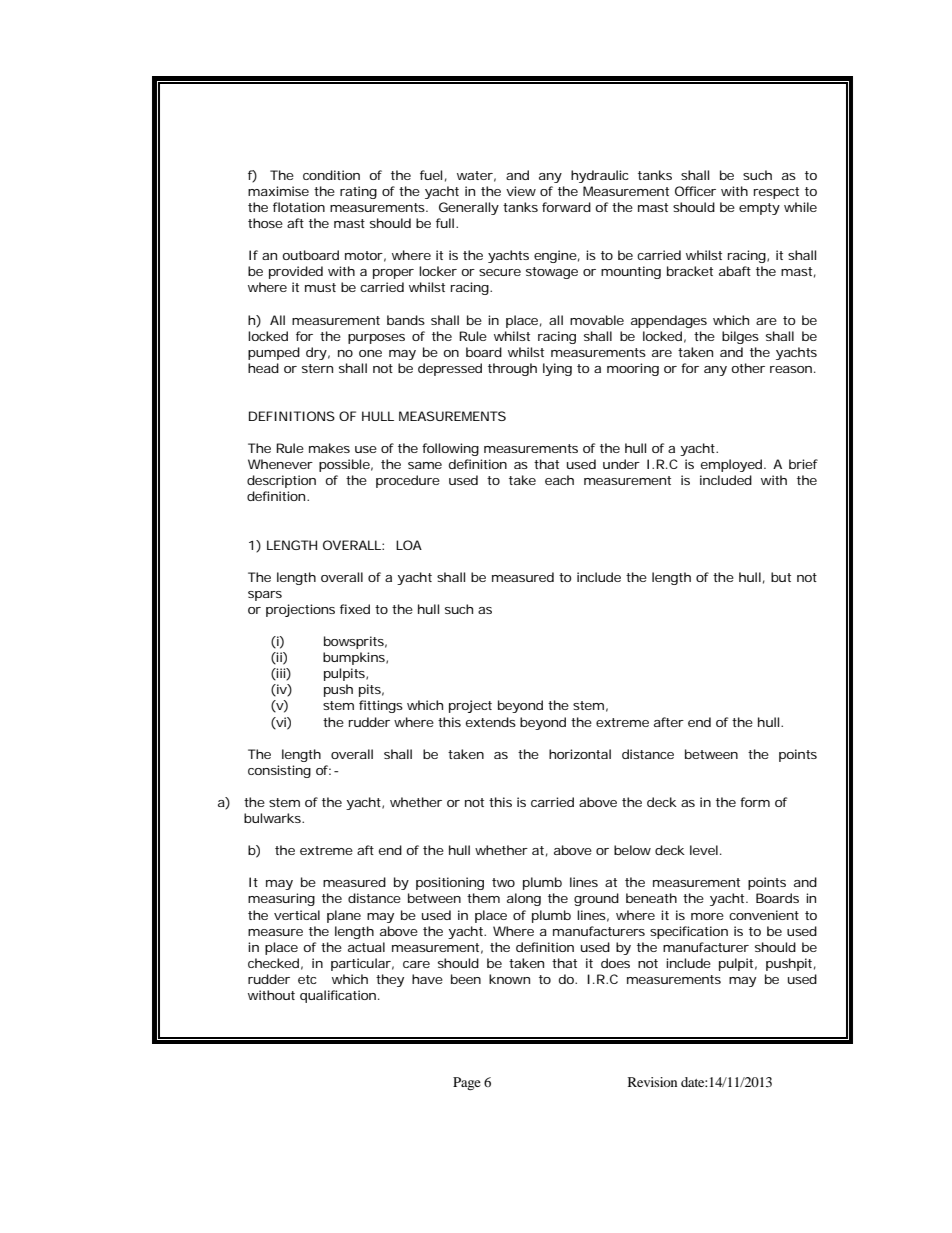 The height and width of the screenshot is (1233, 952). Describe the element at coordinates (759, 209) in the screenshot. I see `empty` at that location.
